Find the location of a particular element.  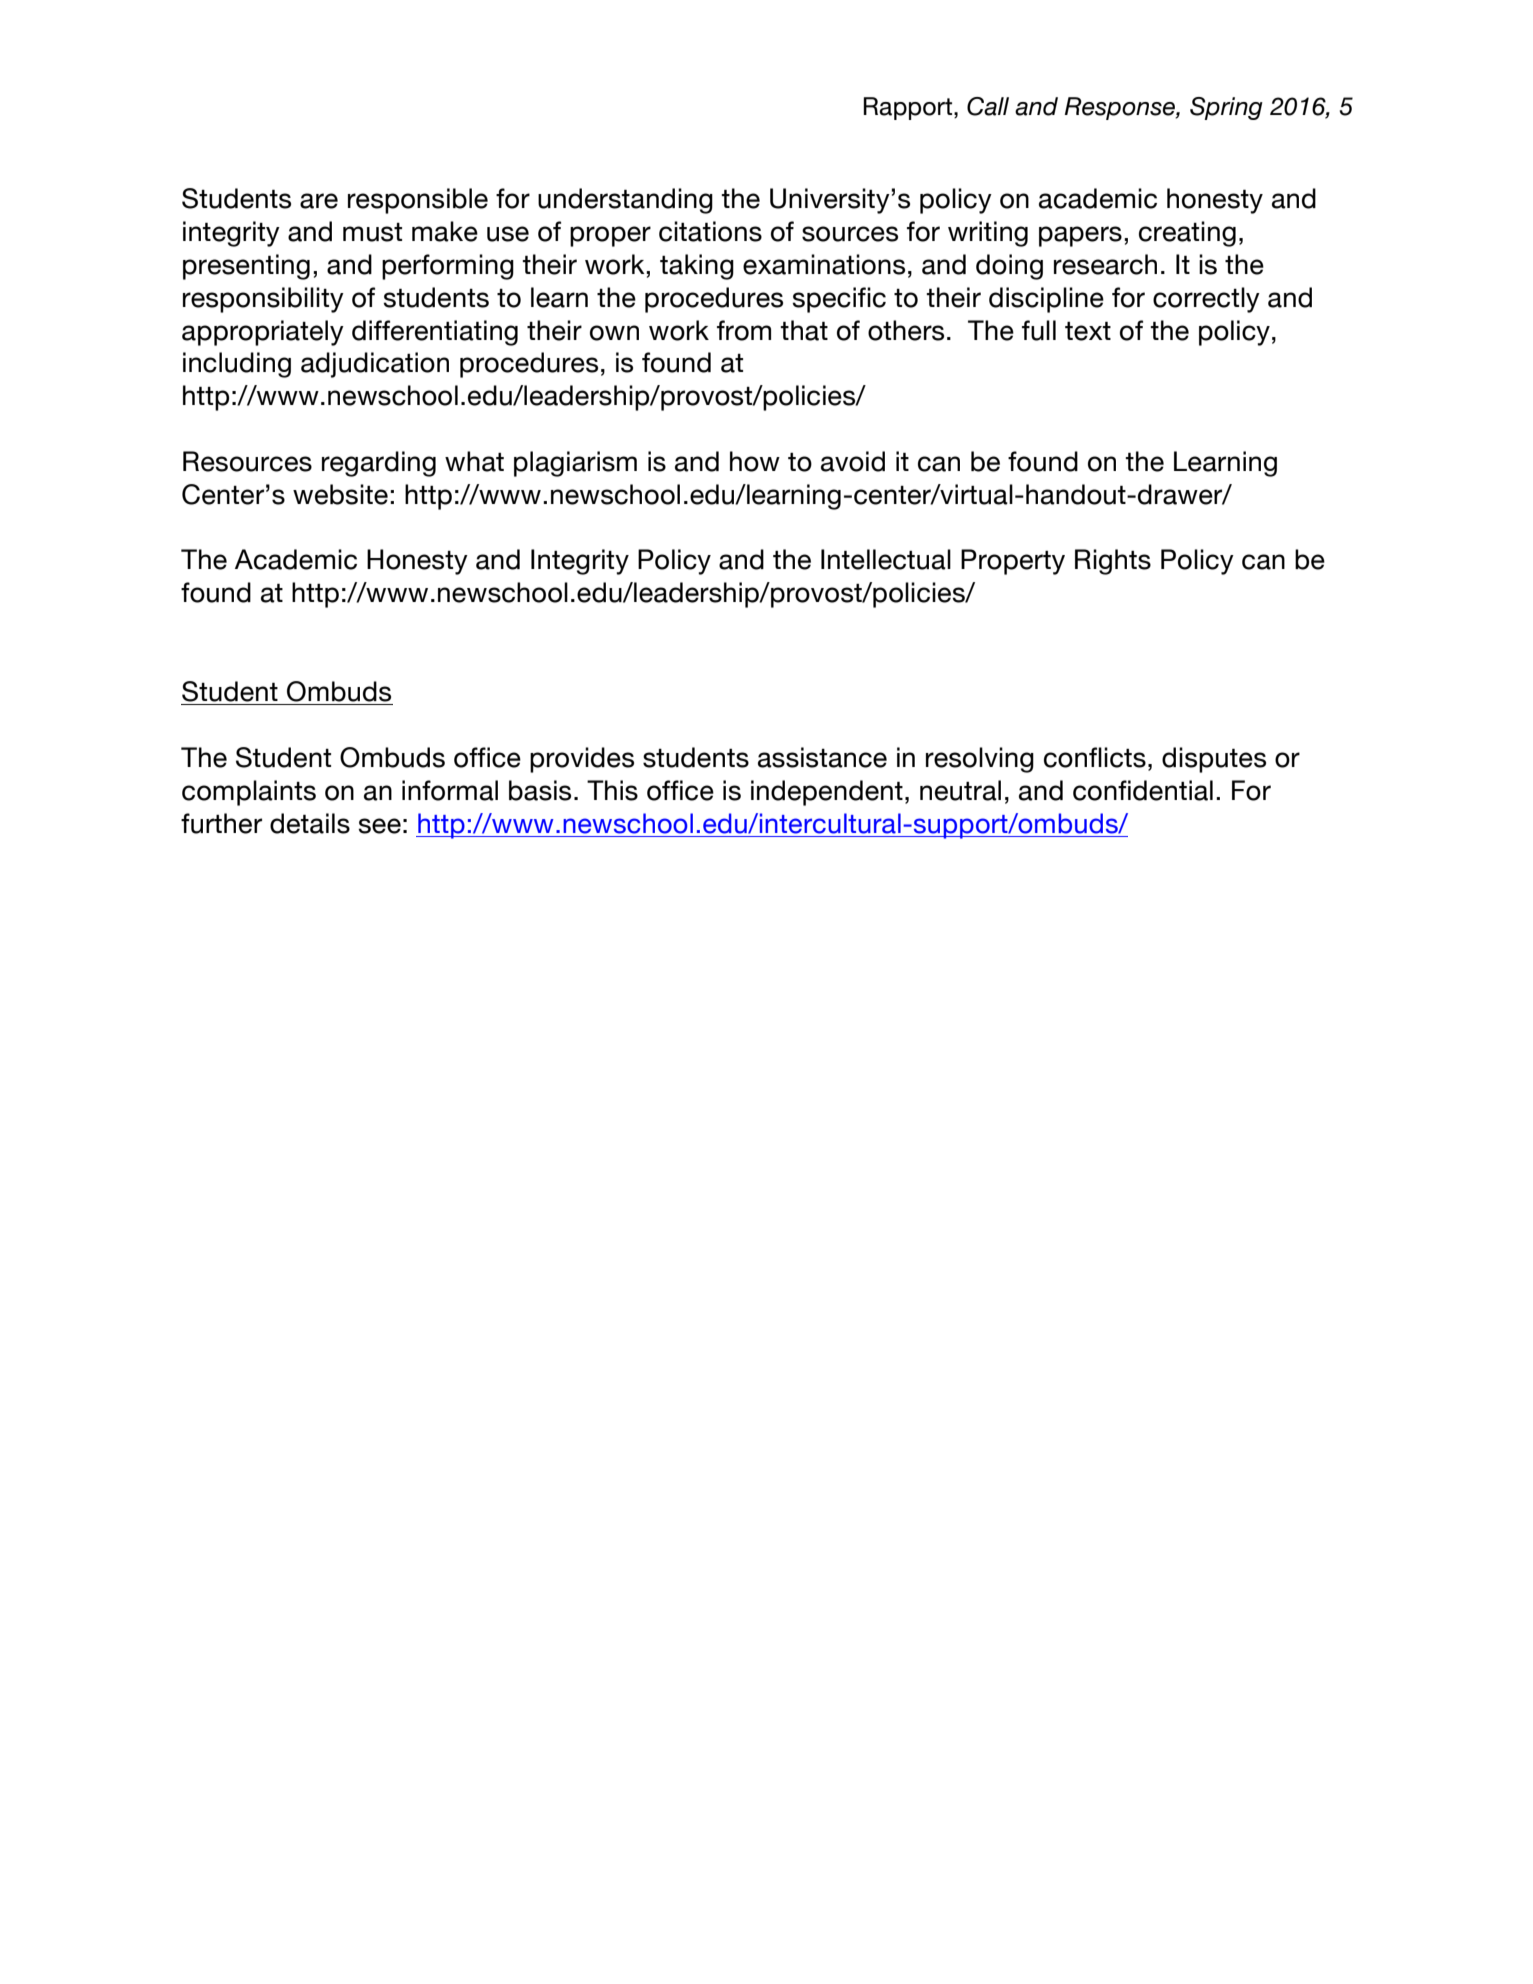

are is located at coordinates (319, 201).
